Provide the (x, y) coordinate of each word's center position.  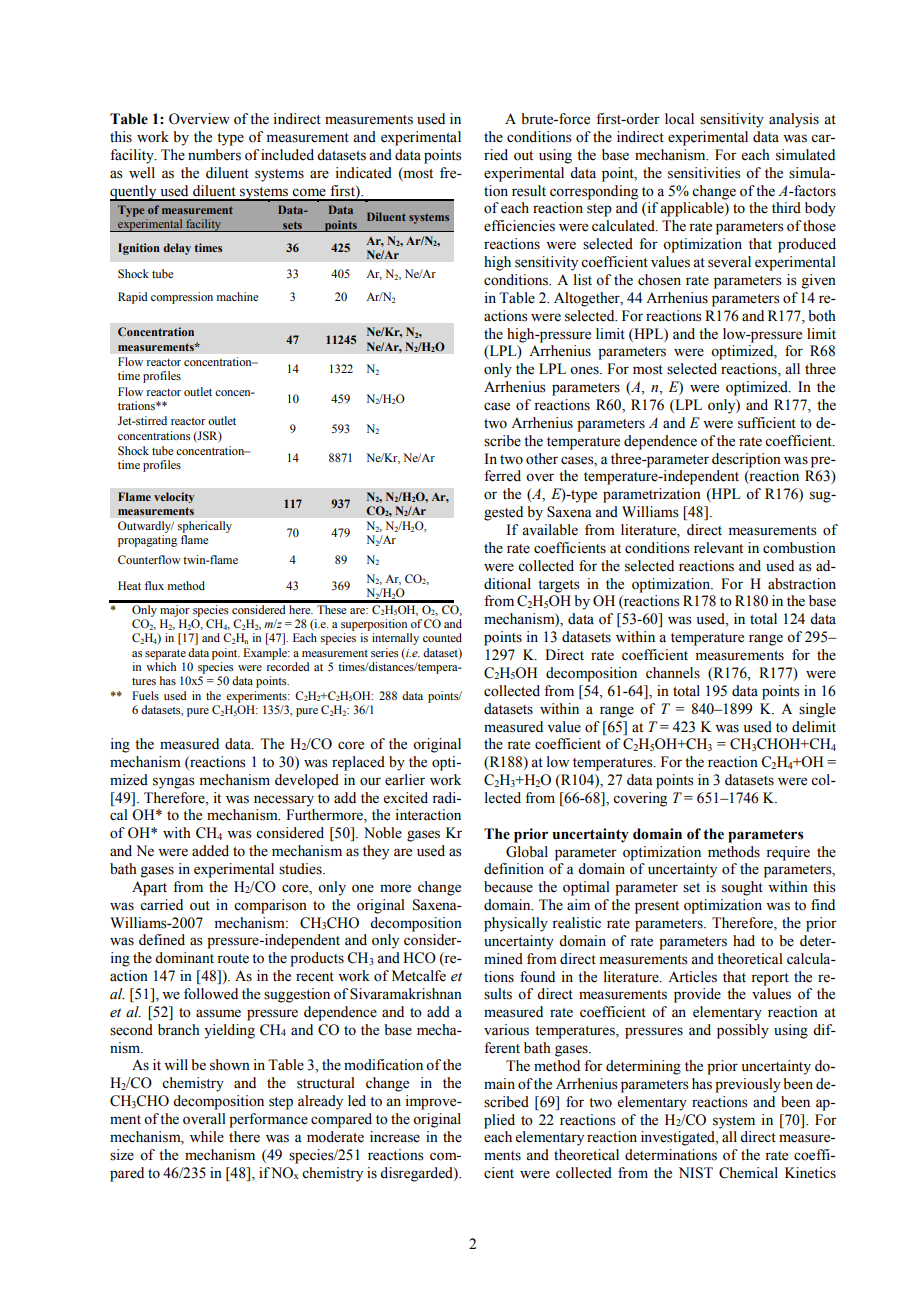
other (542, 459)
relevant (718, 548)
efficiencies (519, 226)
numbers (214, 155)
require (788, 853)
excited (406, 798)
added (210, 851)
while (207, 1137)
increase (395, 1137)
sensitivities (704, 173)
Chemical (748, 1173)
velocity (174, 497)
